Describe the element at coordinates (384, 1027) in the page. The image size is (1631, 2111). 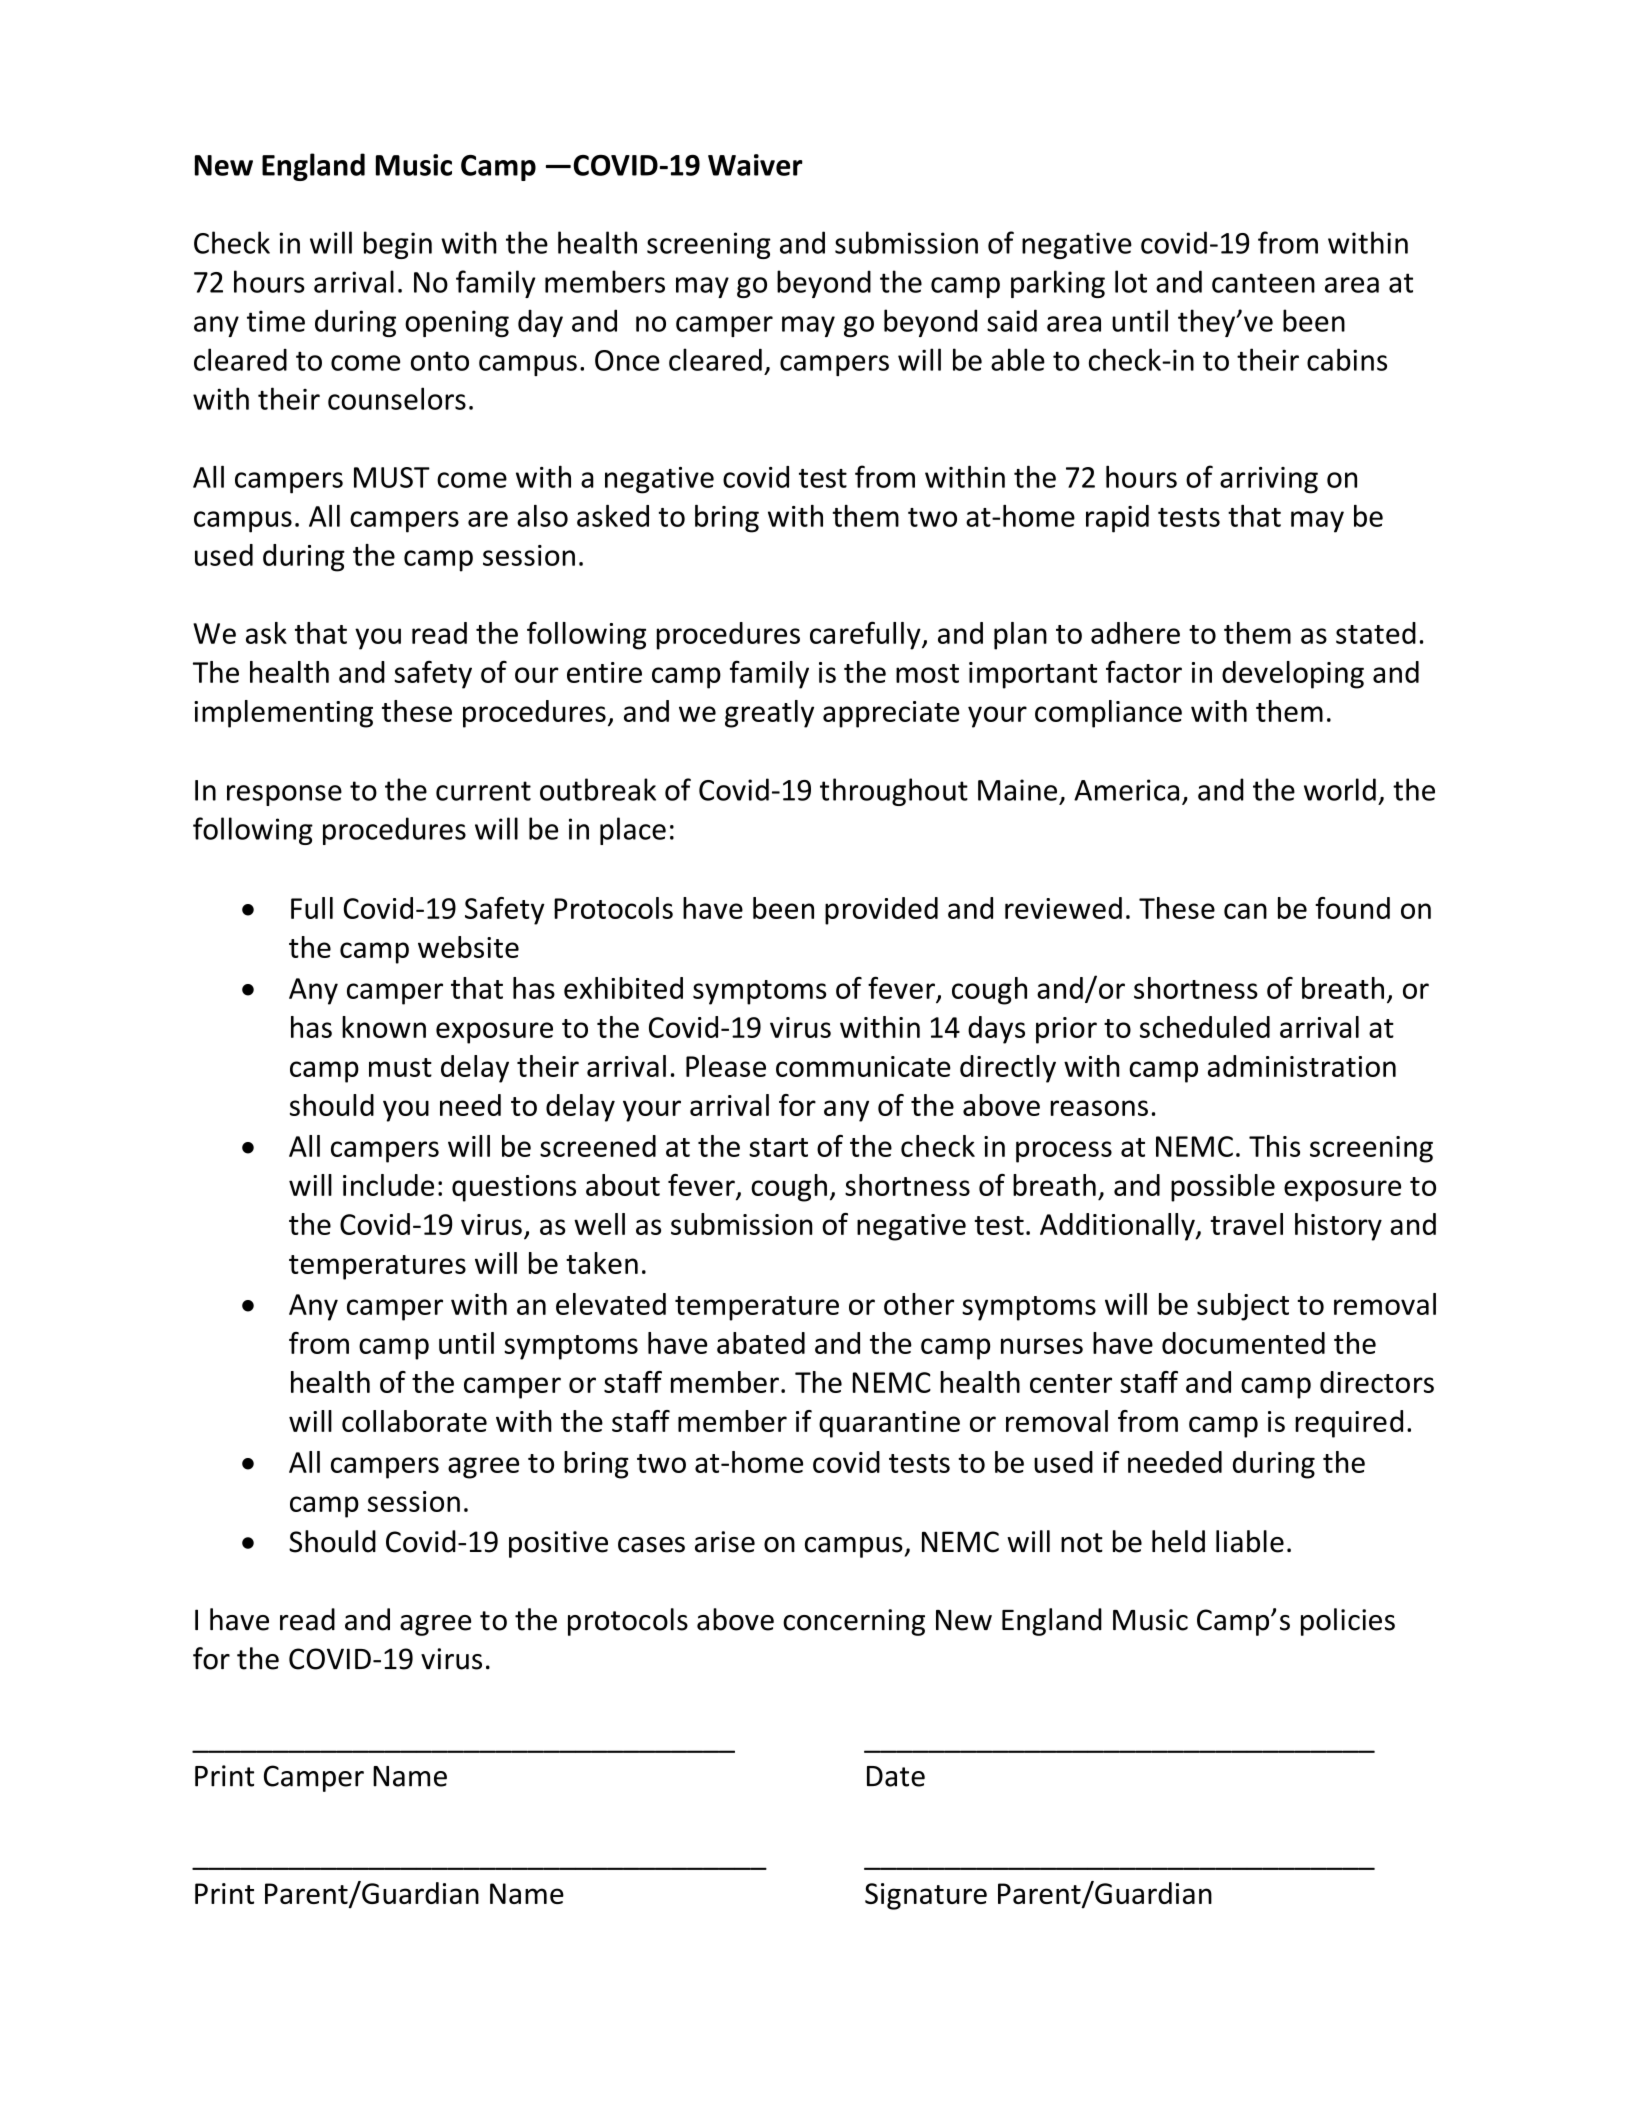
I see `known` at that location.
